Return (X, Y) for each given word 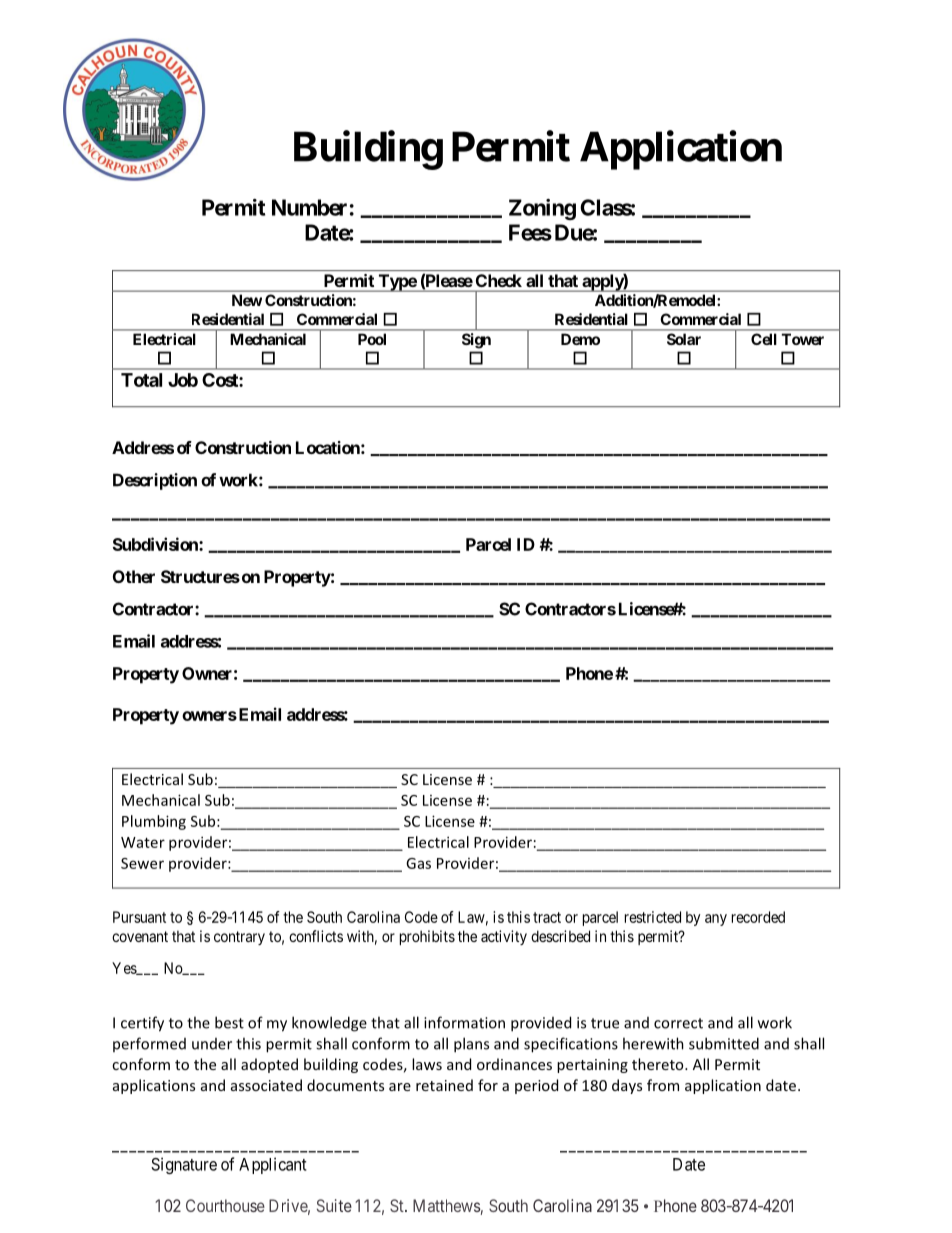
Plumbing (154, 822)
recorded (758, 917)
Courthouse (225, 1205)
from (663, 1085)
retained (444, 1085)
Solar (684, 339)
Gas (418, 863)
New (247, 300)
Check (499, 280)
